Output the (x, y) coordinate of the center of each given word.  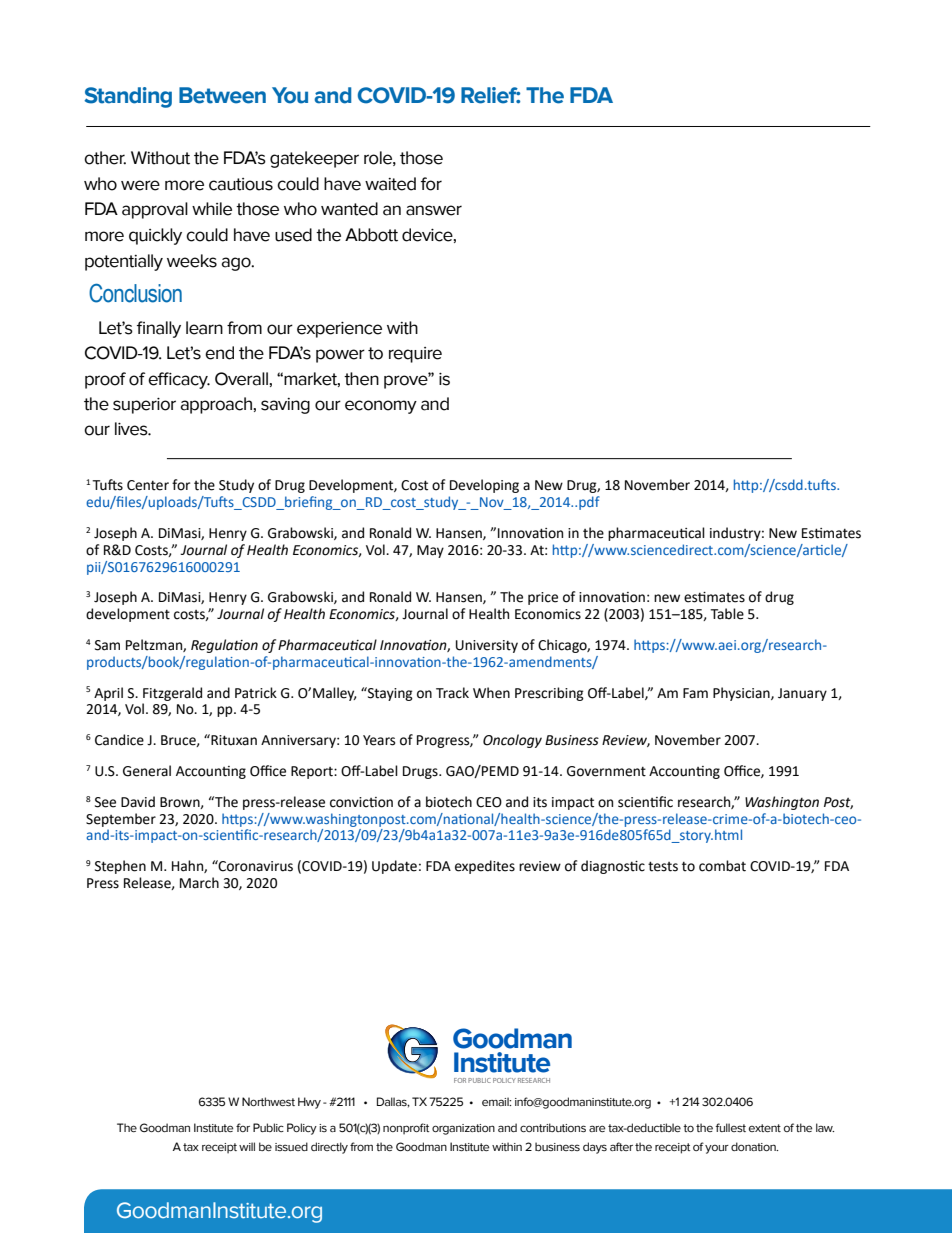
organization (463, 1129)
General (147, 771)
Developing (484, 486)
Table (727, 614)
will (247, 1146)
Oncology (512, 741)
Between (222, 95)
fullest (731, 1127)
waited (390, 184)
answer (434, 210)
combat (722, 866)
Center (148, 485)
